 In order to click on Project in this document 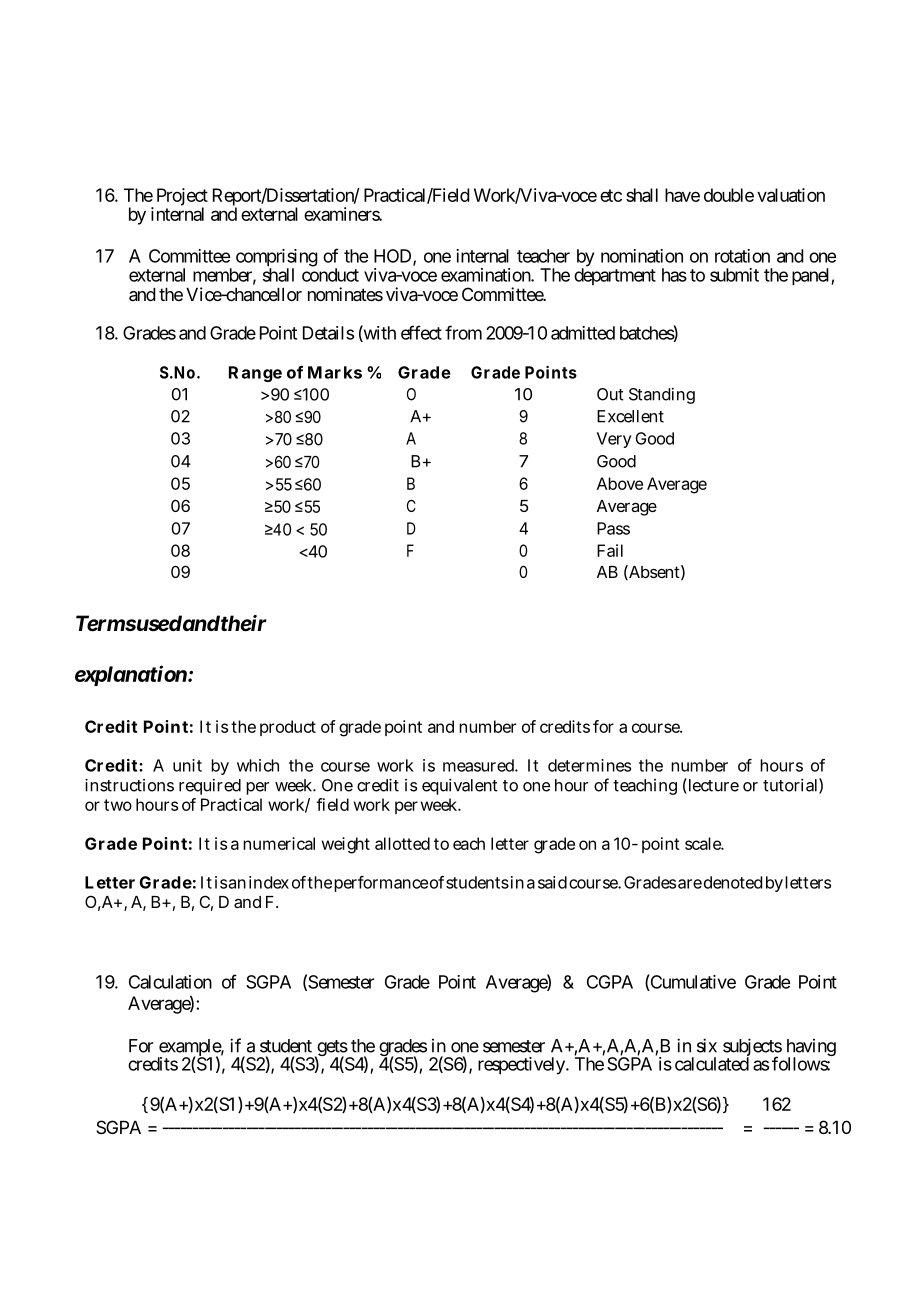, I will do `click(182, 198)`.
